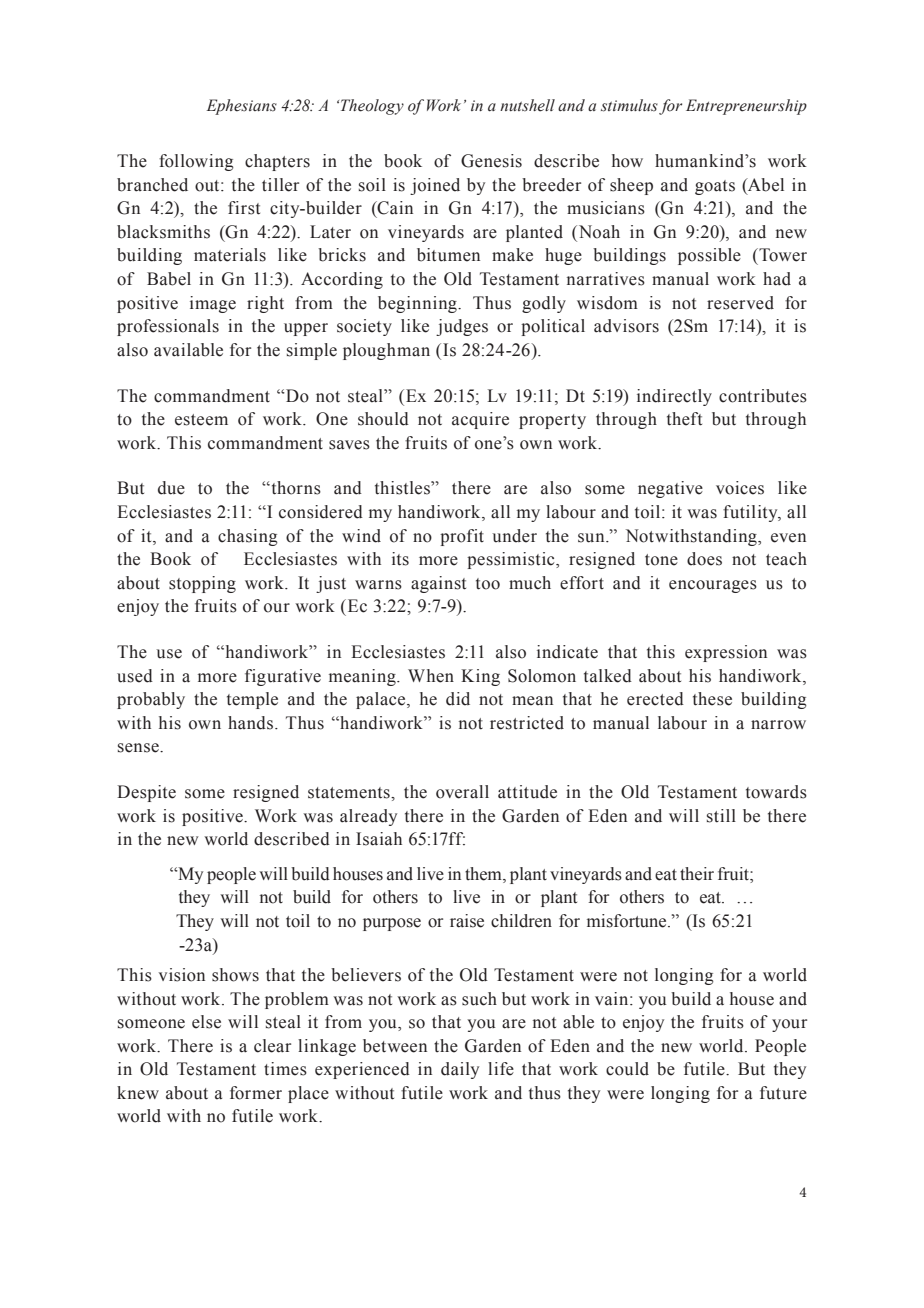  I want to click on hands, so click(252, 723).
